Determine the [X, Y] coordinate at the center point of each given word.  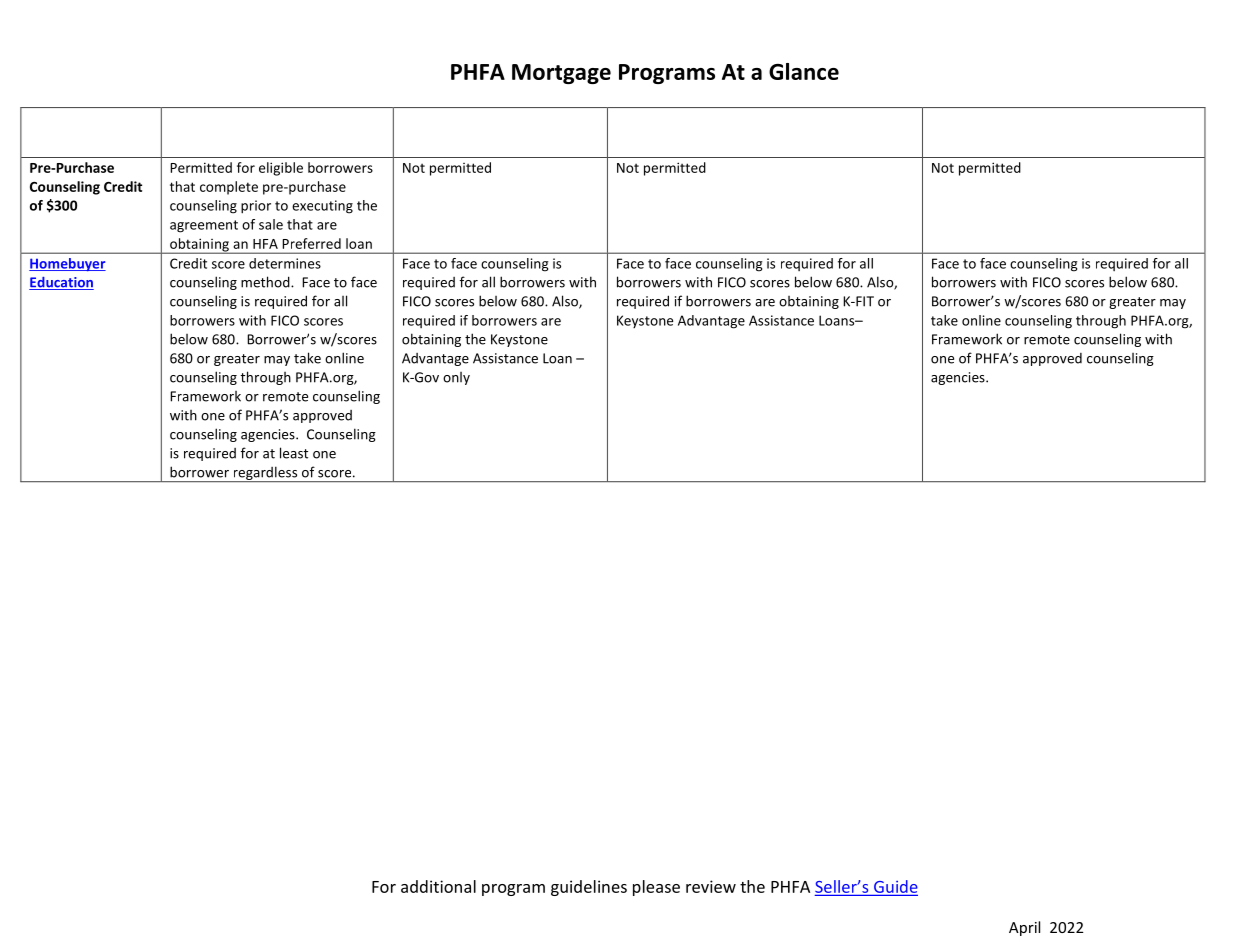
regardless [265, 474]
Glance [804, 71]
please [656, 888]
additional [438, 886]
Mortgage [561, 74]
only [456, 378]
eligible [281, 169]
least [294, 453]
